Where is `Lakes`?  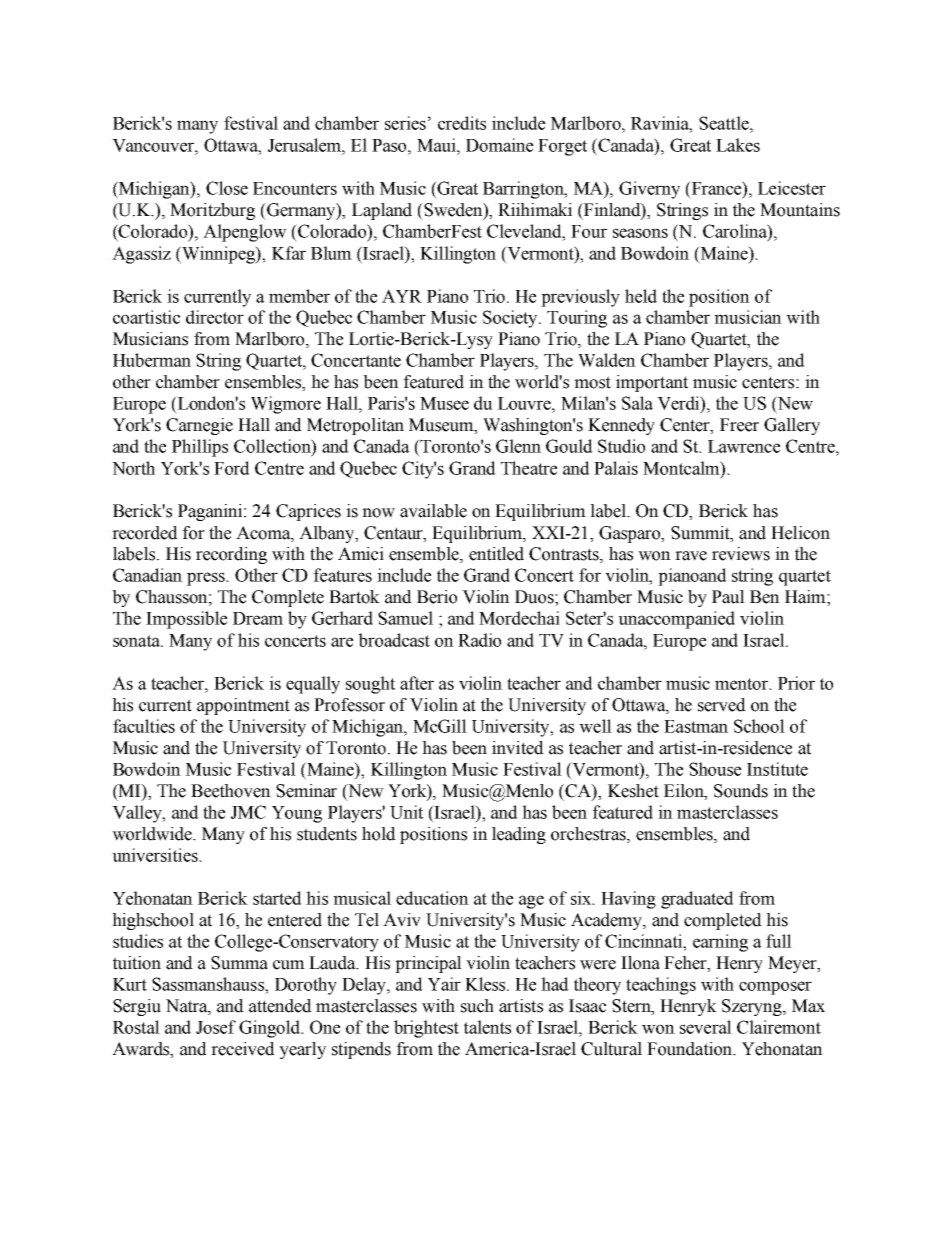 Lakes is located at coordinates (738, 145).
